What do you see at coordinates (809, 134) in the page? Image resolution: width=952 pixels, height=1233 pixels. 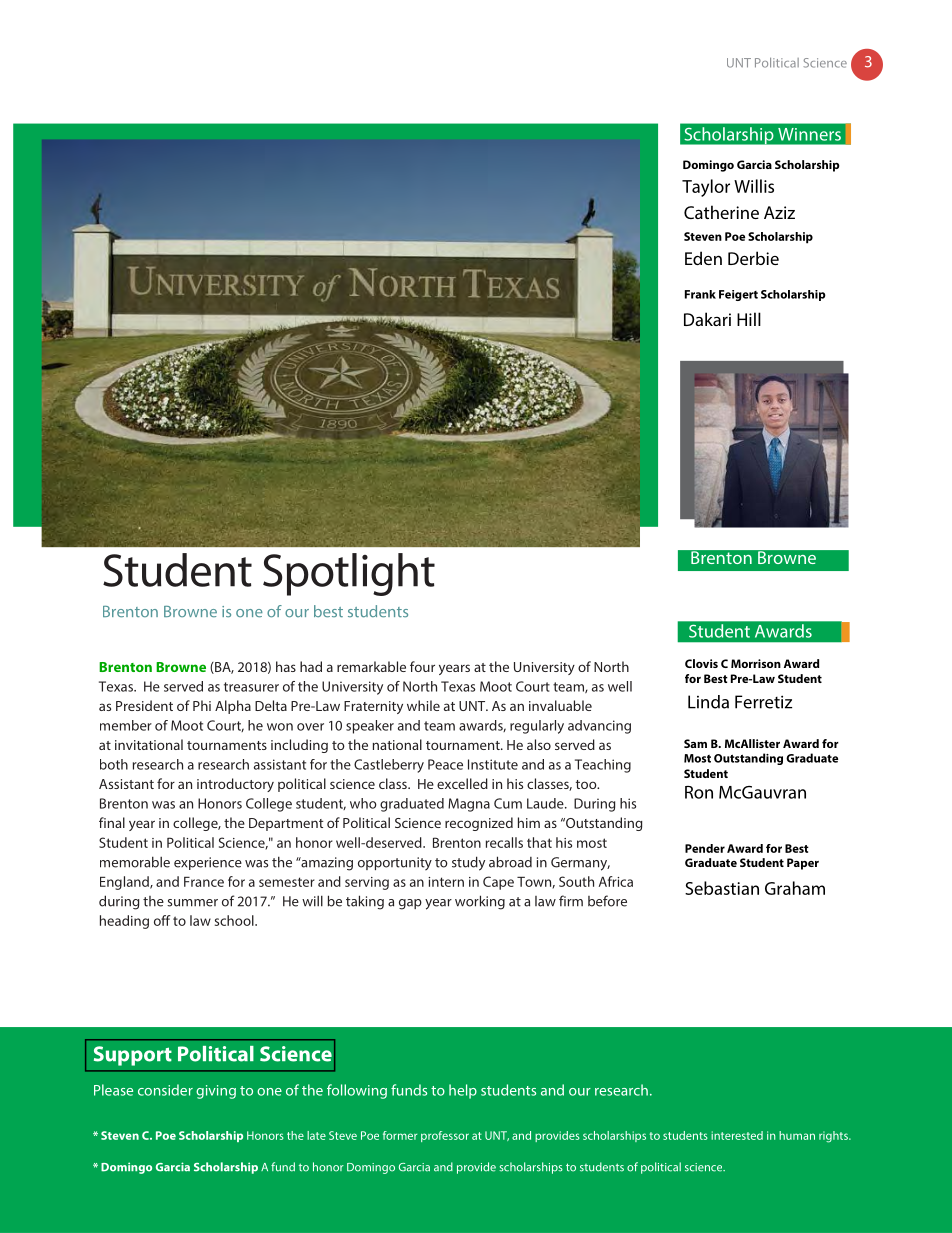 I see `Winners` at bounding box center [809, 134].
